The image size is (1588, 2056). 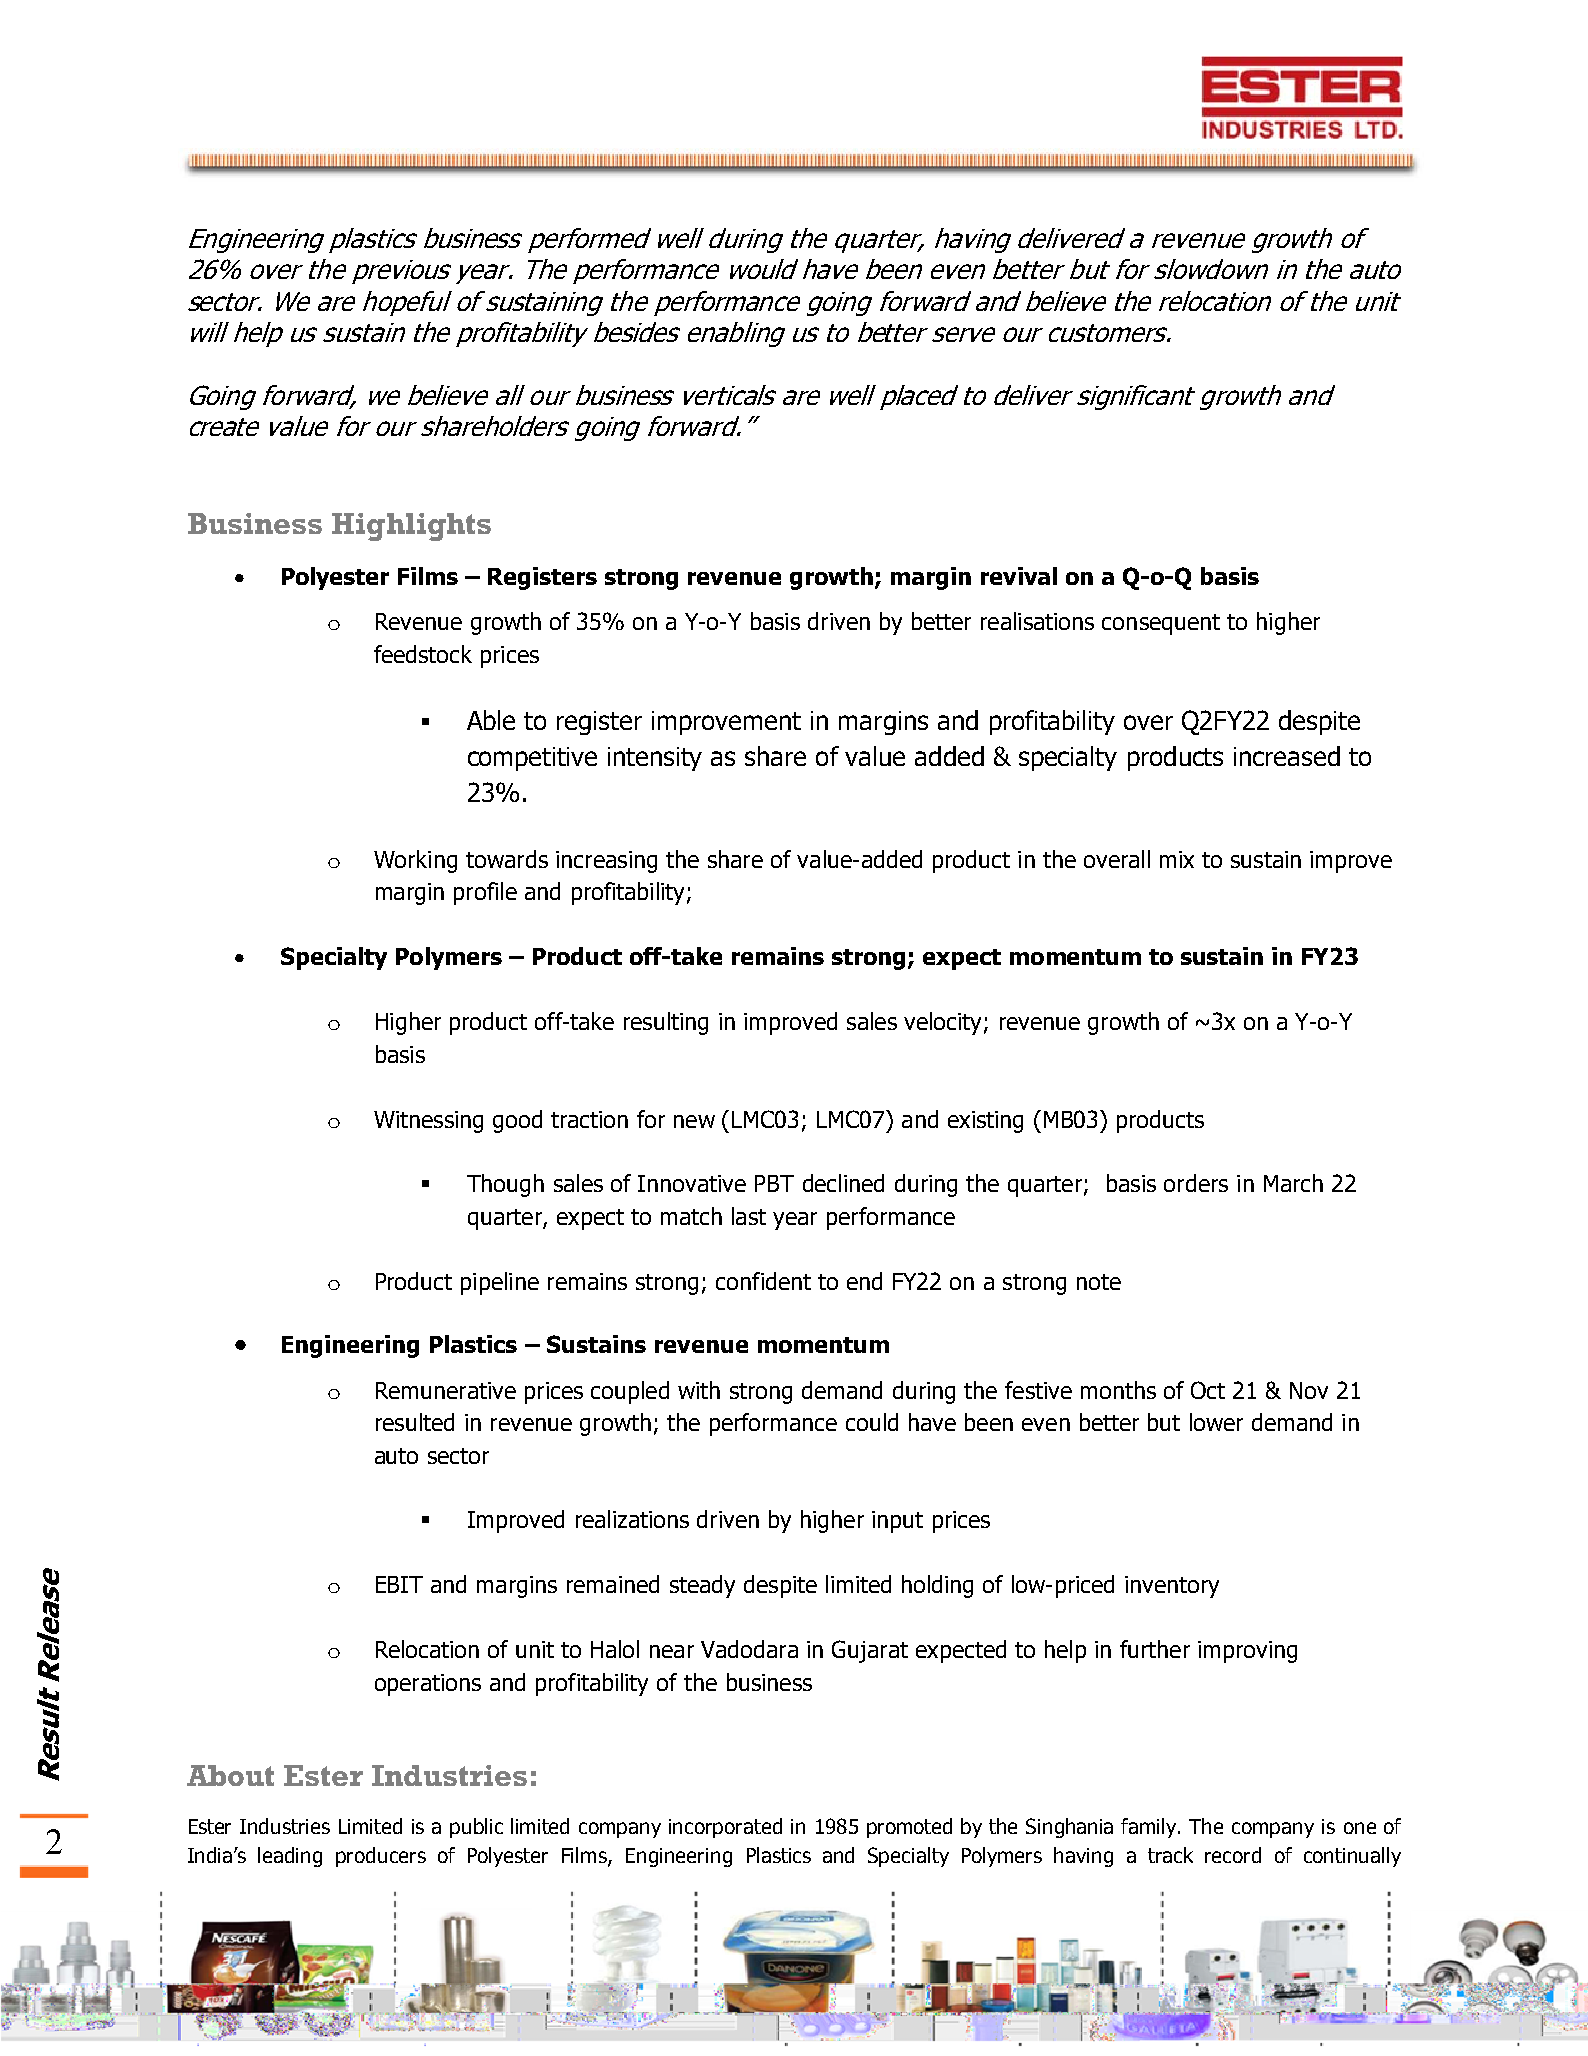 I want to click on producers, so click(x=381, y=1857).
